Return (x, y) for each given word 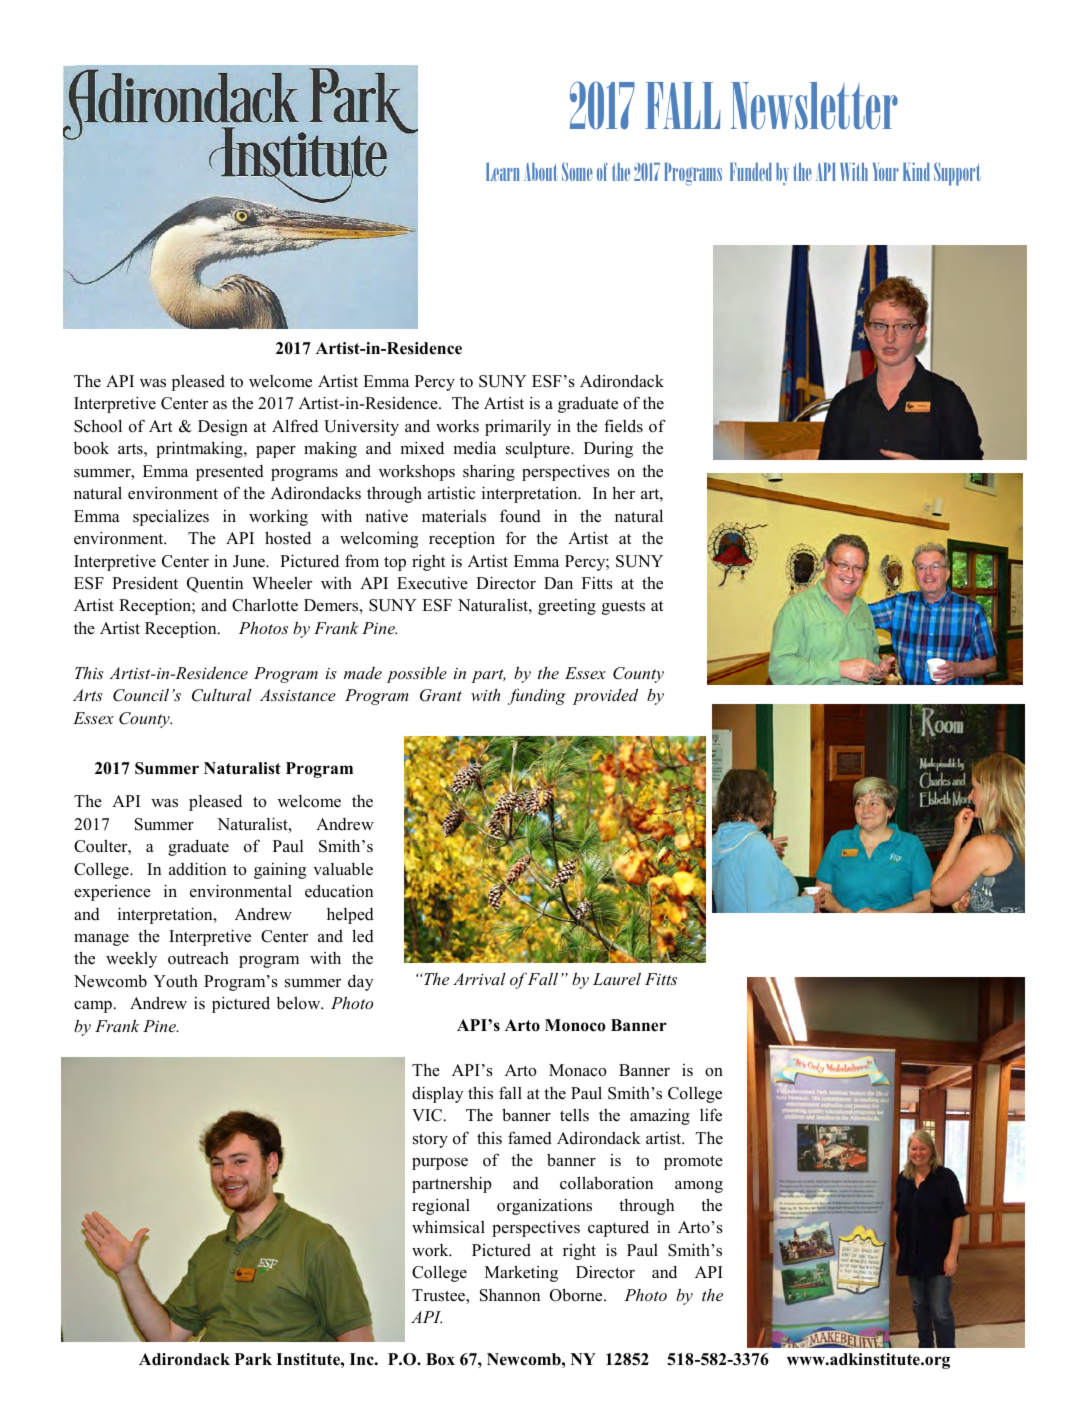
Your (886, 172)
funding (537, 696)
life (711, 1115)
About (540, 172)
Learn (502, 172)
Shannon (510, 1295)
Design (223, 428)
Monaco (577, 1070)
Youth (175, 981)
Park (253, 1359)
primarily (518, 427)
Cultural (222, 695)
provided (605, 697)
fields (623, 426)
